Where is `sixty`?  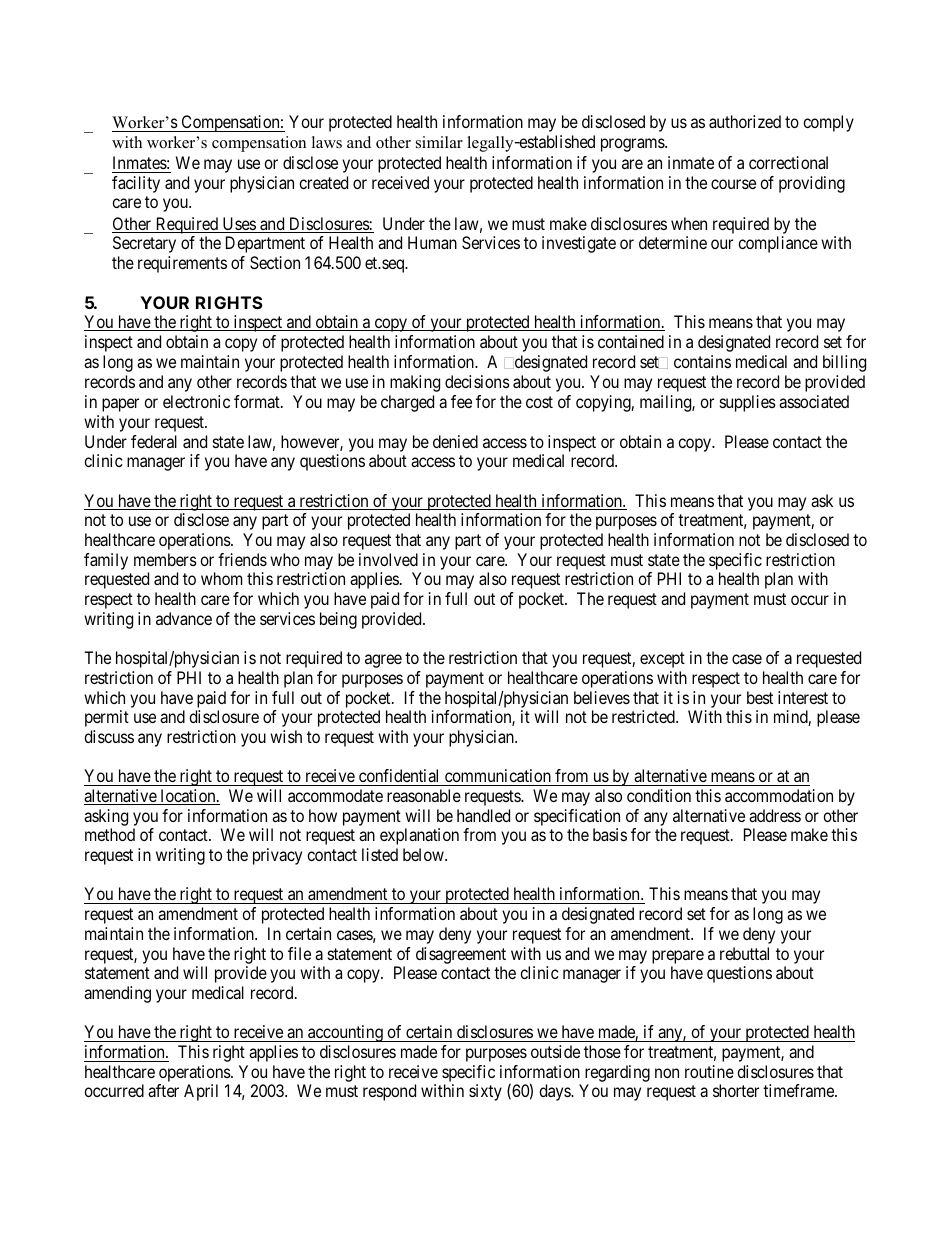 sixty is located at coordinates (485, 1092).
